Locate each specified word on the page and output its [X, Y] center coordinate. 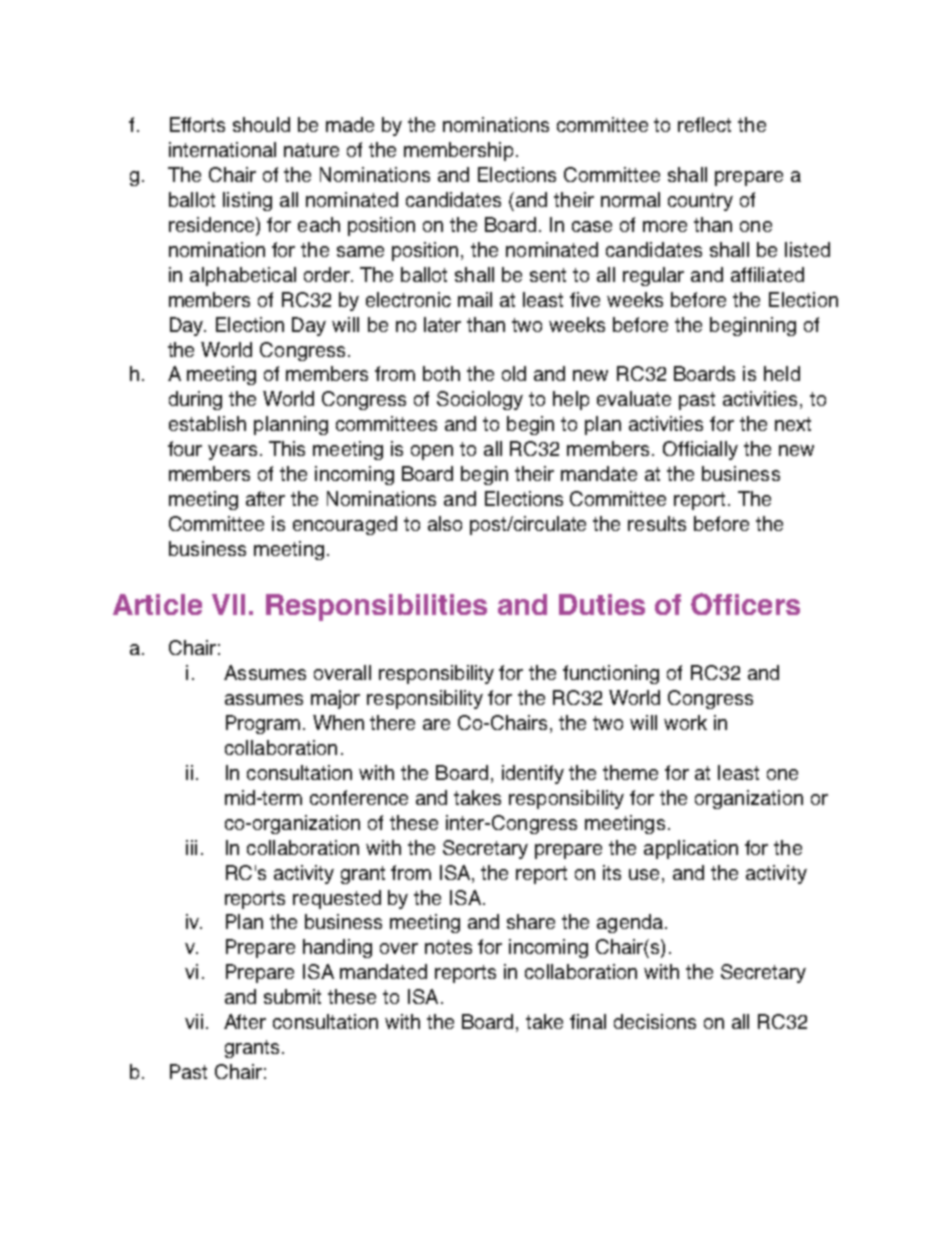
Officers [745, 604]
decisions [655, 1021]
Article [157, 604]
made [350, 124]
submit [292, 996]
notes [448, 947]
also [445, 523]
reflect [704, 124]
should [261, 124]
